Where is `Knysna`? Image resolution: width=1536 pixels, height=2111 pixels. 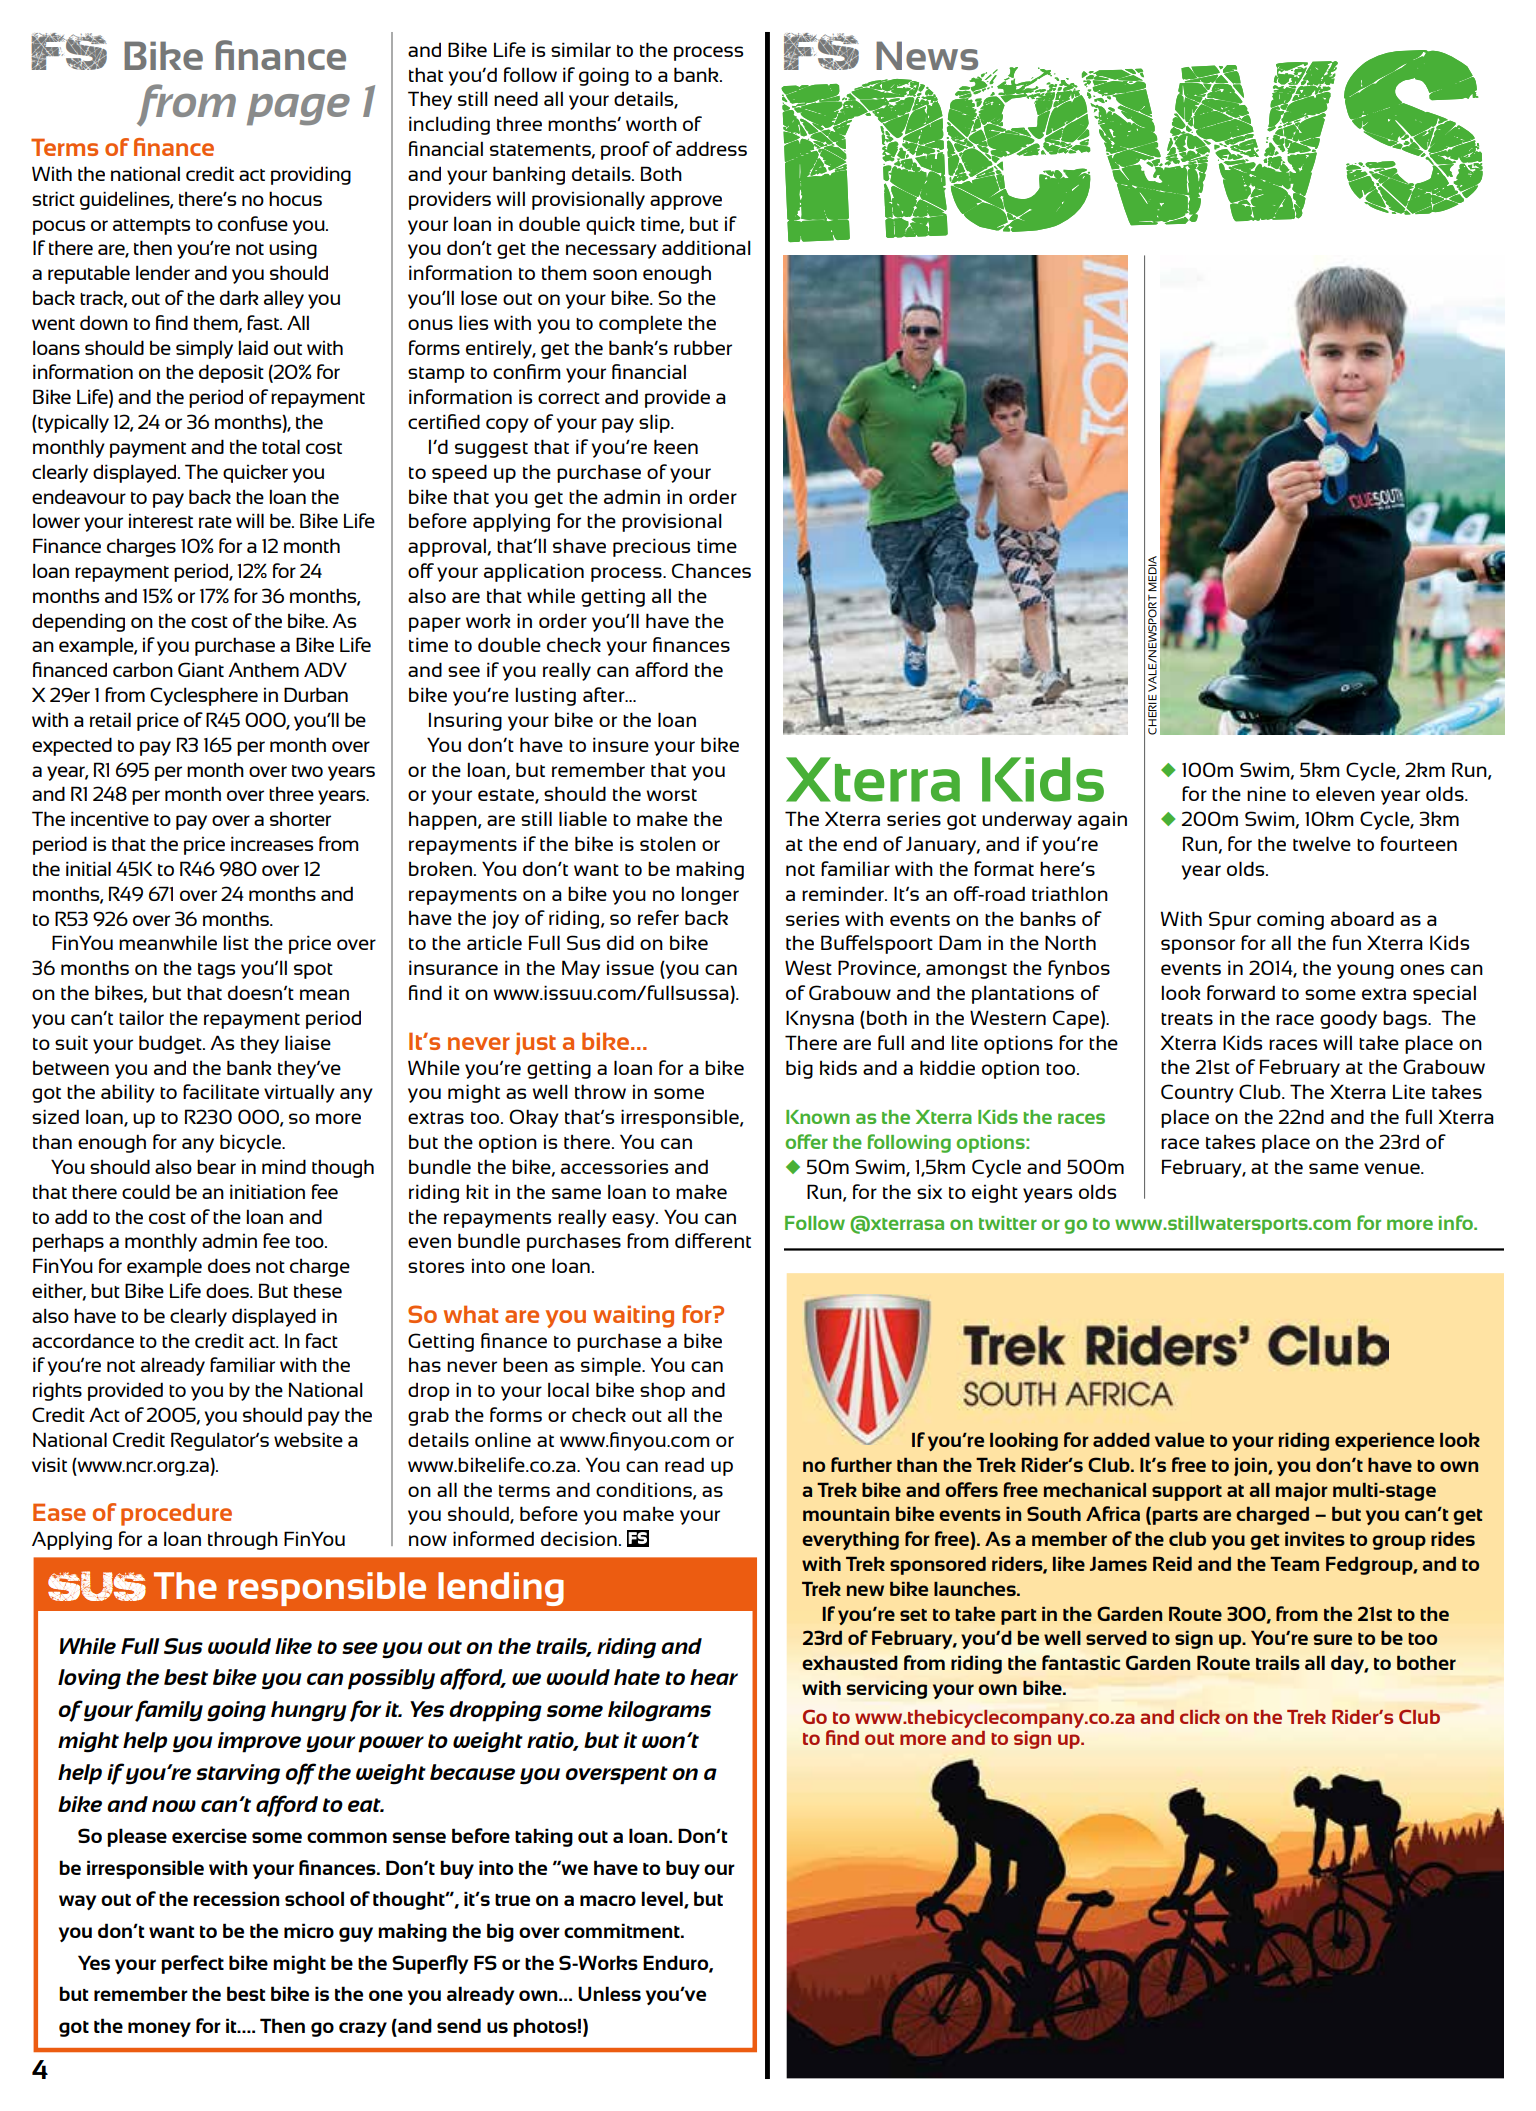
Knysna is located at coordinates (820, 1019).
